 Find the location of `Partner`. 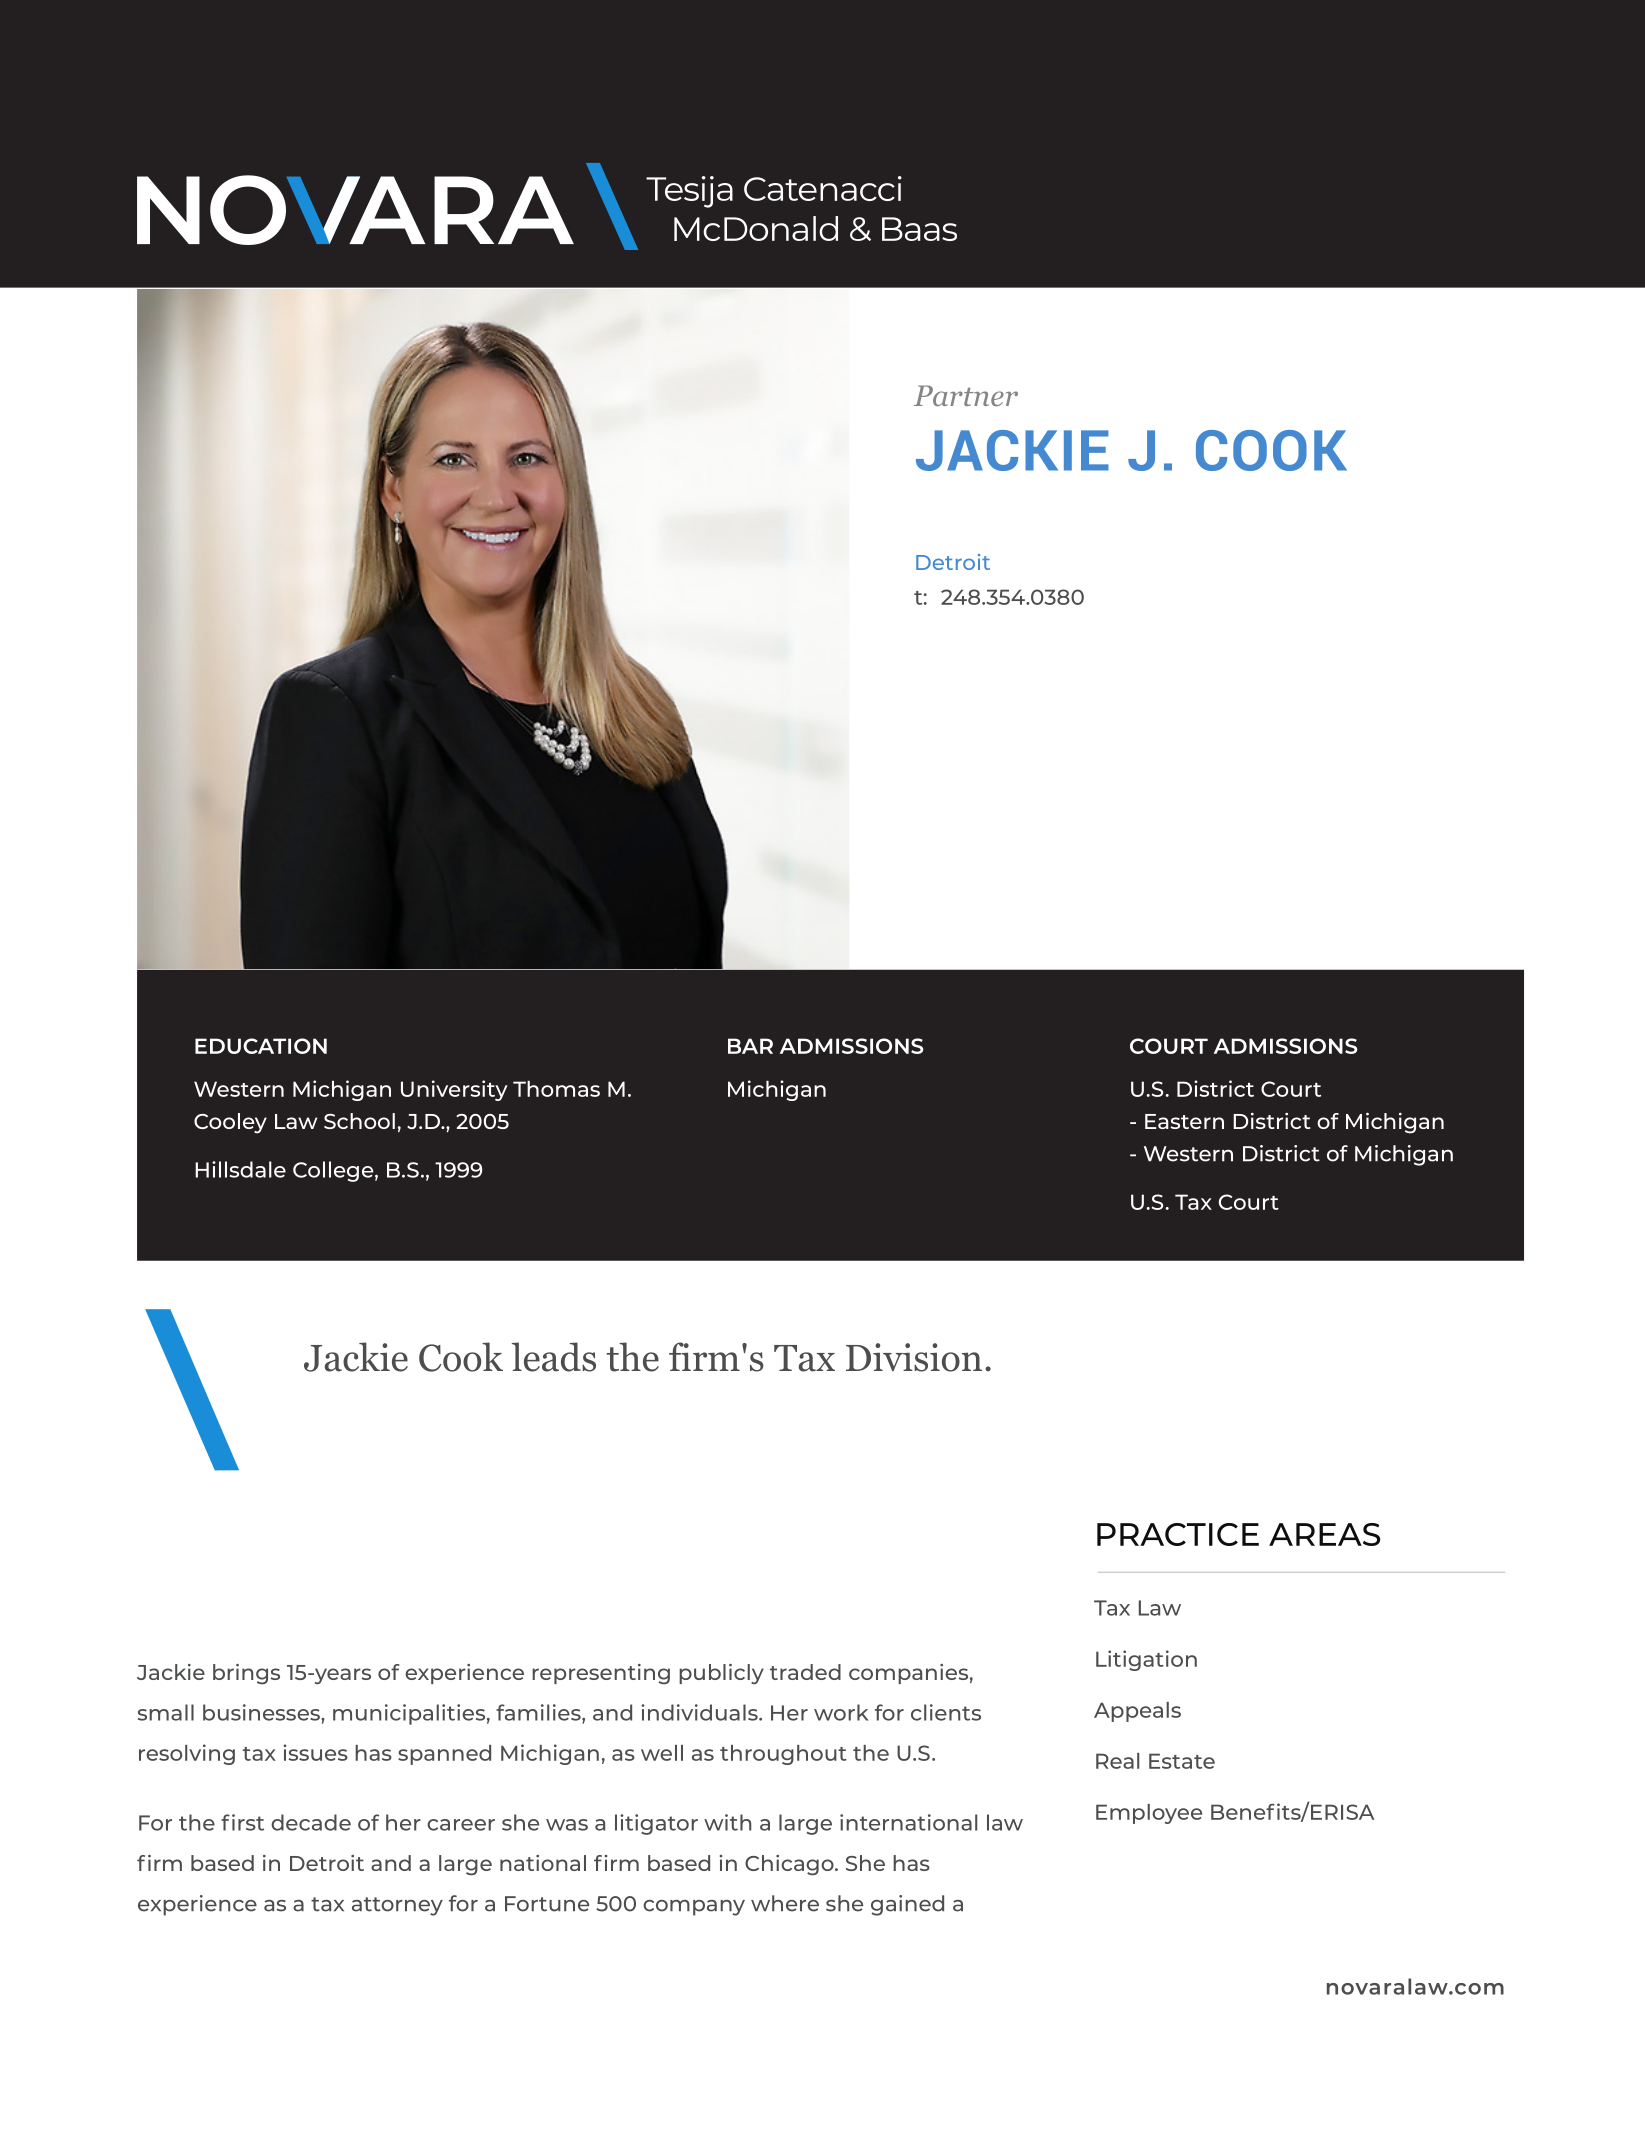

Partner is located at coordinates (966, 395).
